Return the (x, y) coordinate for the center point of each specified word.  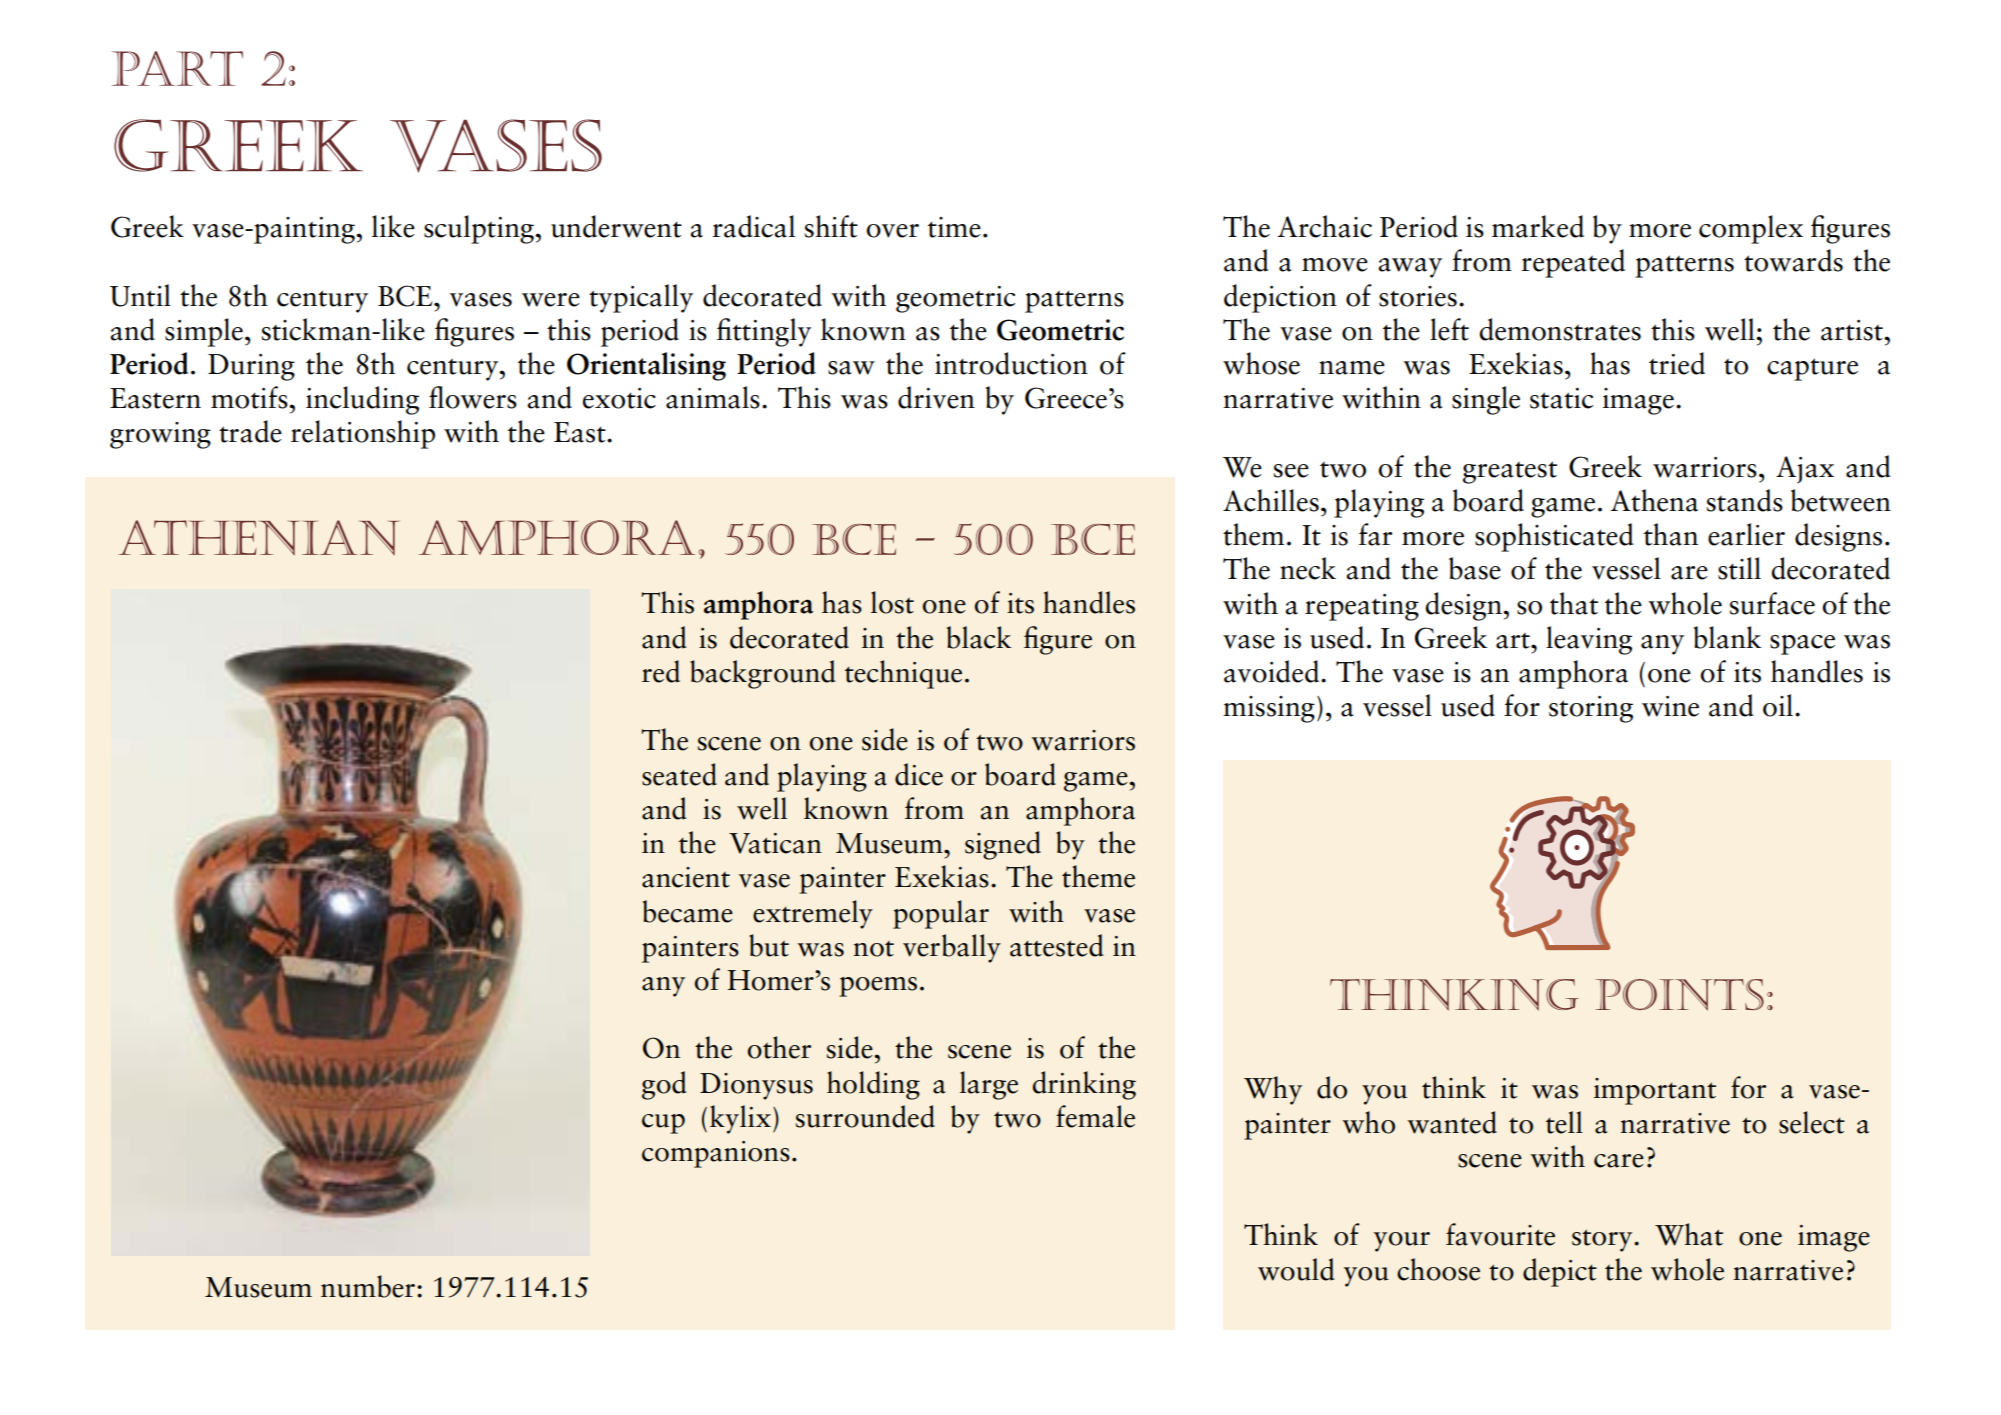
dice (919, 774)
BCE (406, 296)
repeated (1573, 263)
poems (878, 987)
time (954, 227)
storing (1591, 709)
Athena (1654, 500)
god (664, 1085)
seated (679, 774)
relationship (363, 434)
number (368, 1286)
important (1655, 1091)
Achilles (1271, 500)
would (1296, 1269)
